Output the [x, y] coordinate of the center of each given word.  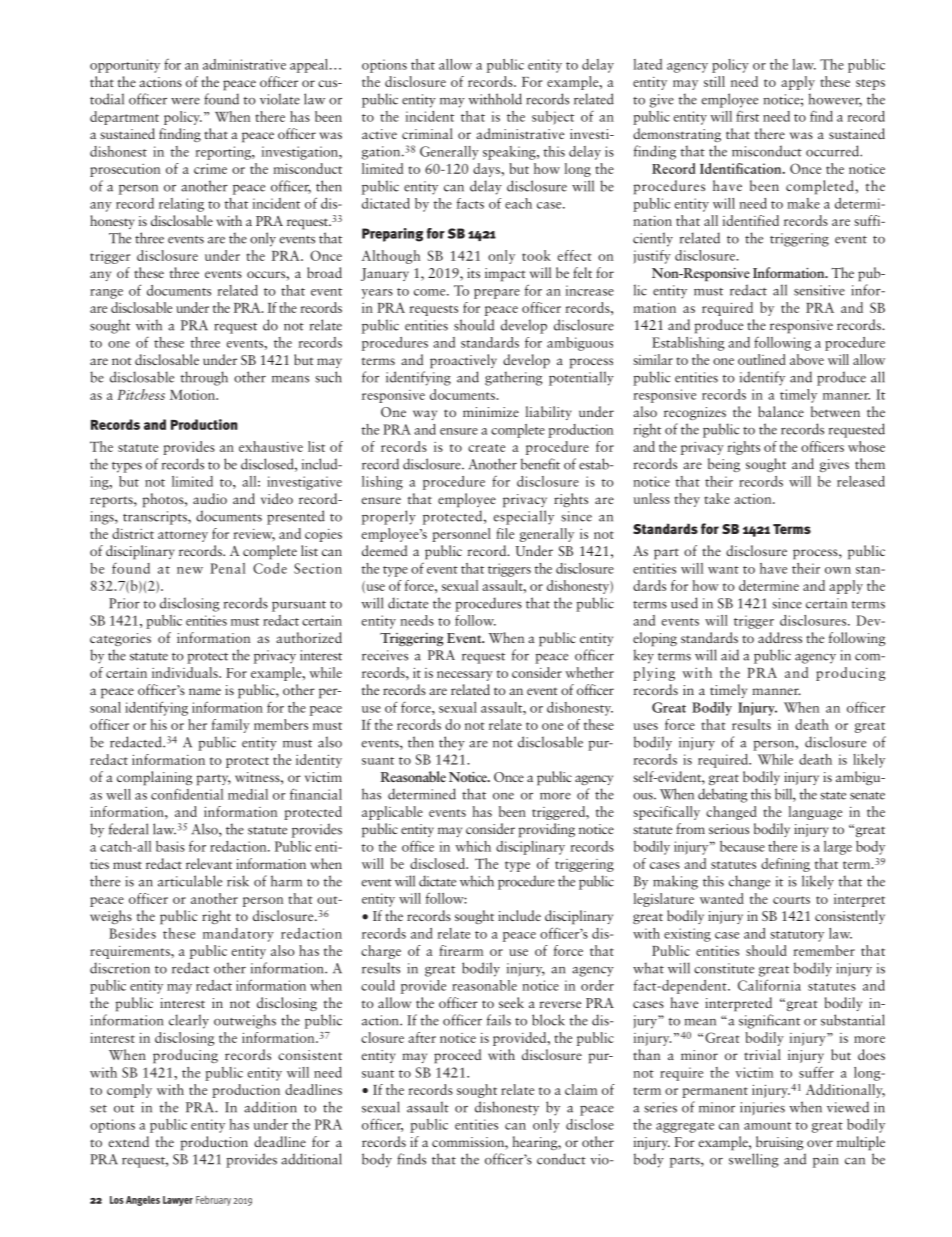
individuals [186, 672]
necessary [465, 676]
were [185, 101]
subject [553, 118]
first [747, 116]
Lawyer [178, 1201]
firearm [461, 950]
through [204, 378]
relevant [209, 863]
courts [791, 900]
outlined [762, 359]
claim [581, 1089]
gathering [513, 378]
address [780, 637]
